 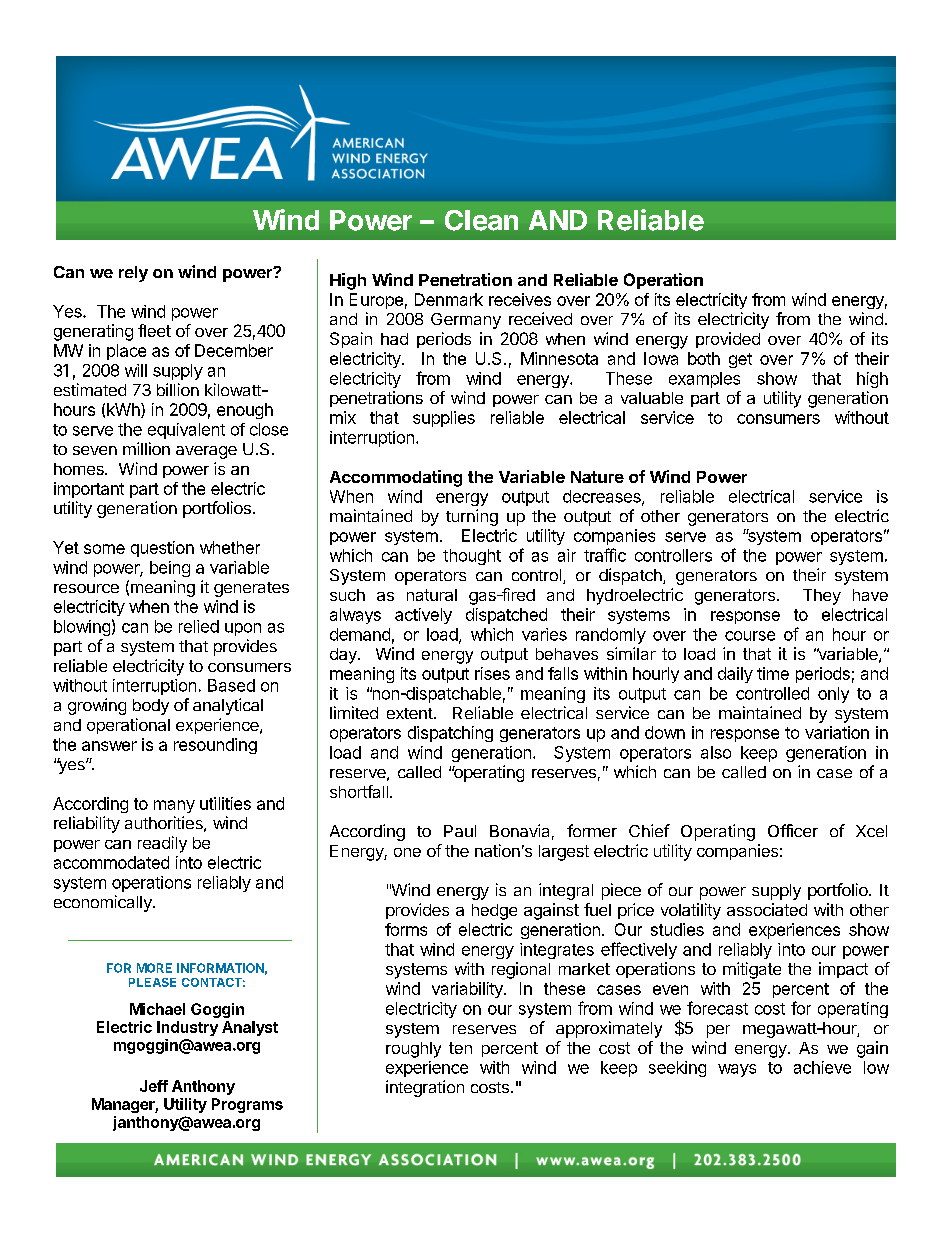 I want to click on daily, so click(x=735, y=675).
